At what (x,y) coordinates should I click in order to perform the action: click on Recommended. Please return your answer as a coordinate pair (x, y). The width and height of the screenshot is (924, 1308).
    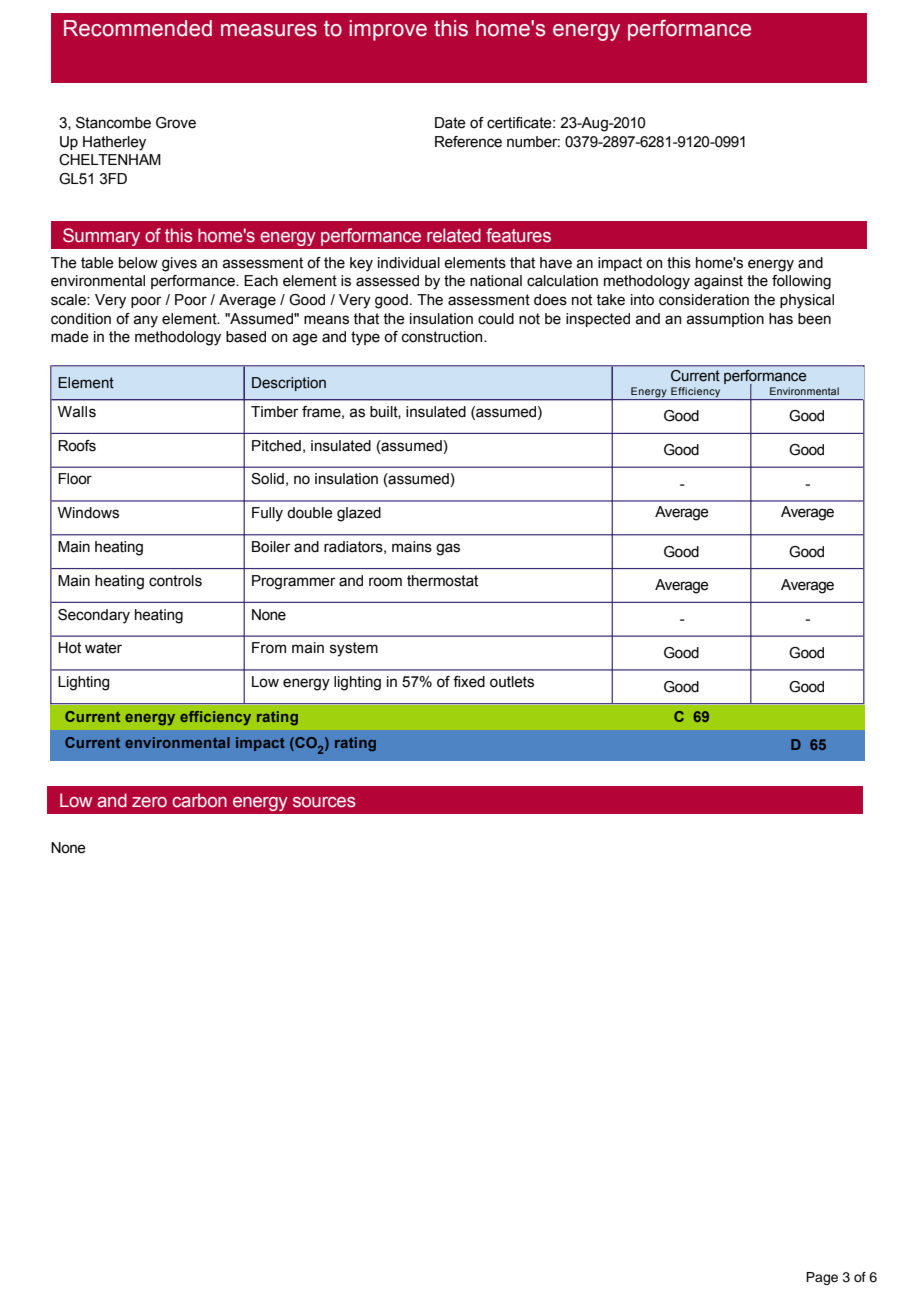
    Looking at the image, I should click on (138, 28).
